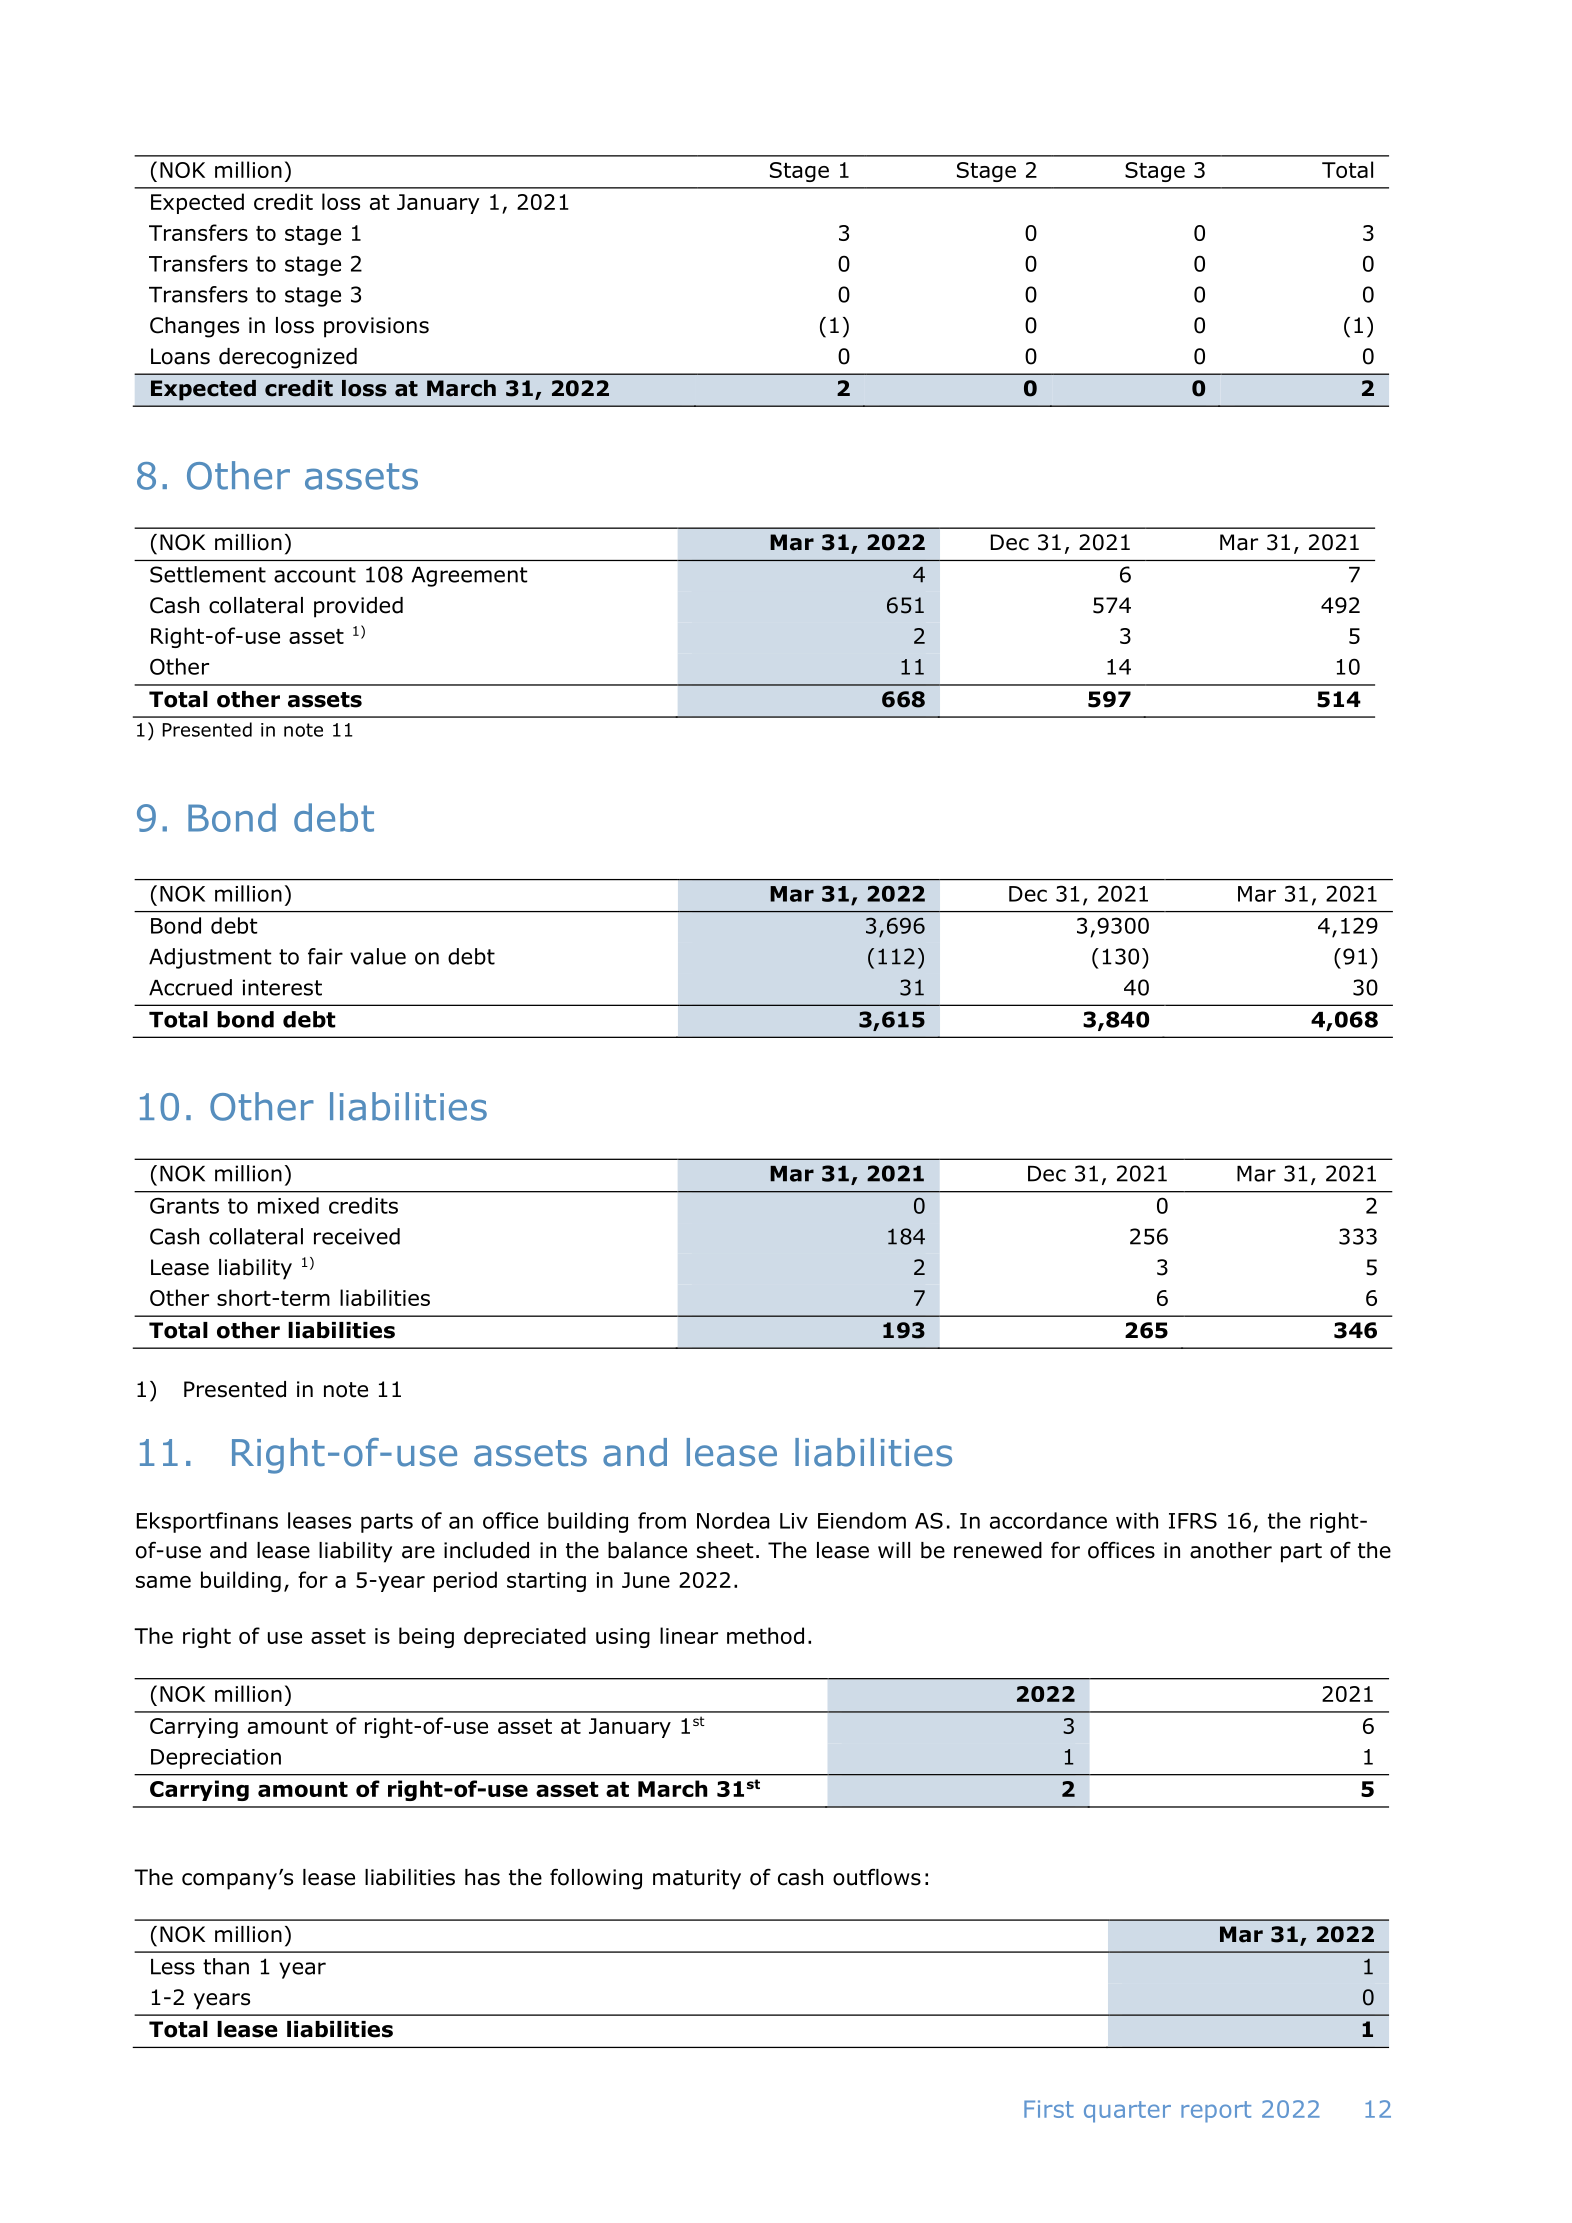  I want to click on maturity, so click(697, 1879).
